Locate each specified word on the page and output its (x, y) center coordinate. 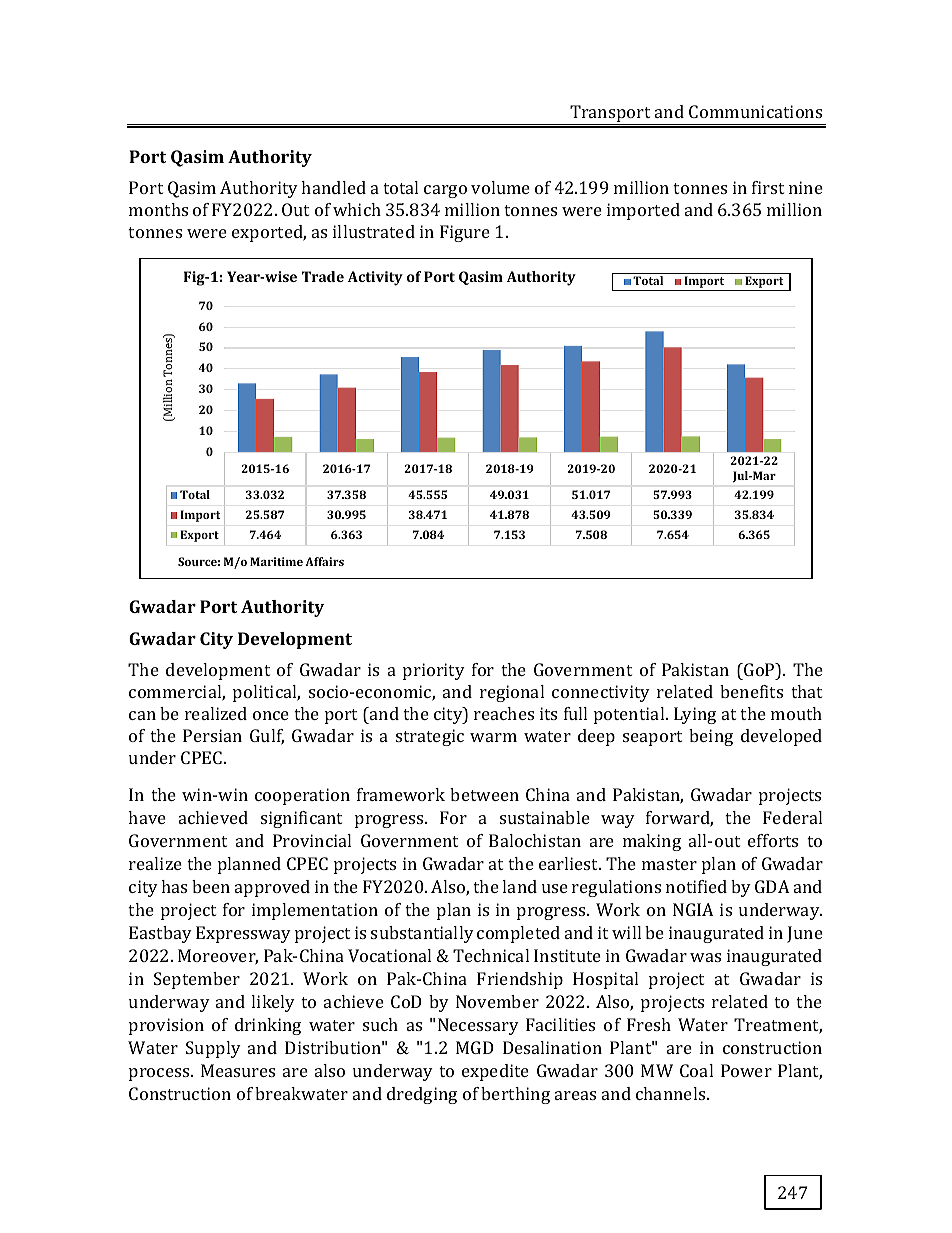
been (211, 886)
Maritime (276, 561)
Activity (375, 278)
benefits (751, 691)
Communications (755, 111)
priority (434, 671)
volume (500, 187)
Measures (238, 1070)
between (484, 794)
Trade (323, 276)
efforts (773, 840)
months (158, 209)
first (768, 187)
